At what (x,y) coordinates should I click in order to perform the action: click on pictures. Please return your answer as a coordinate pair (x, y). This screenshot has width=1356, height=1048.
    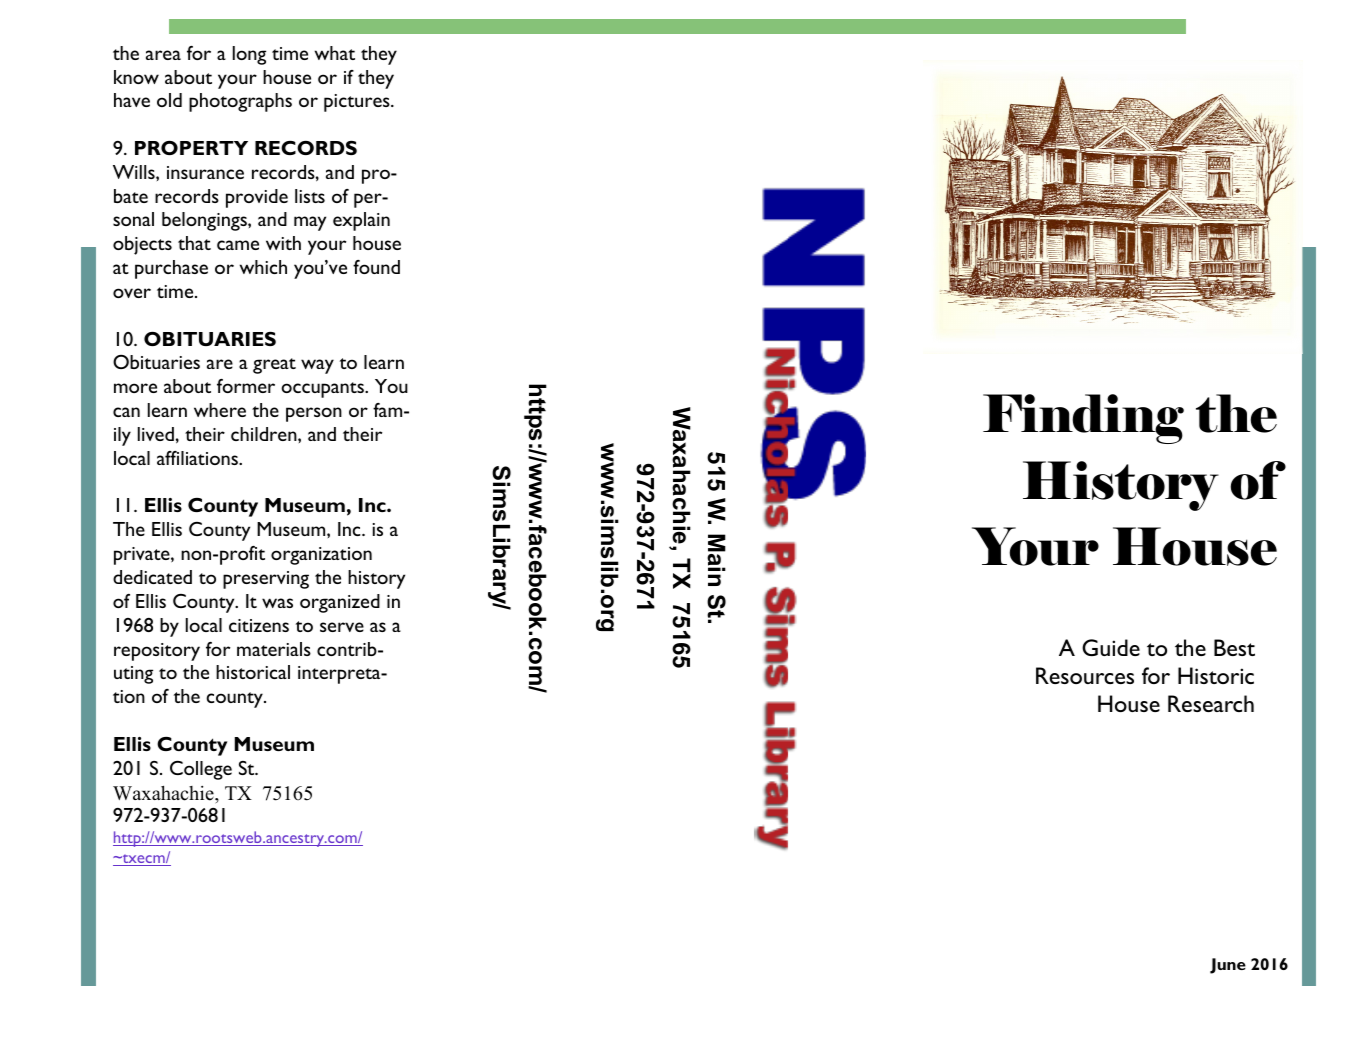
    Looking at the image, I should click on (358, 103).
